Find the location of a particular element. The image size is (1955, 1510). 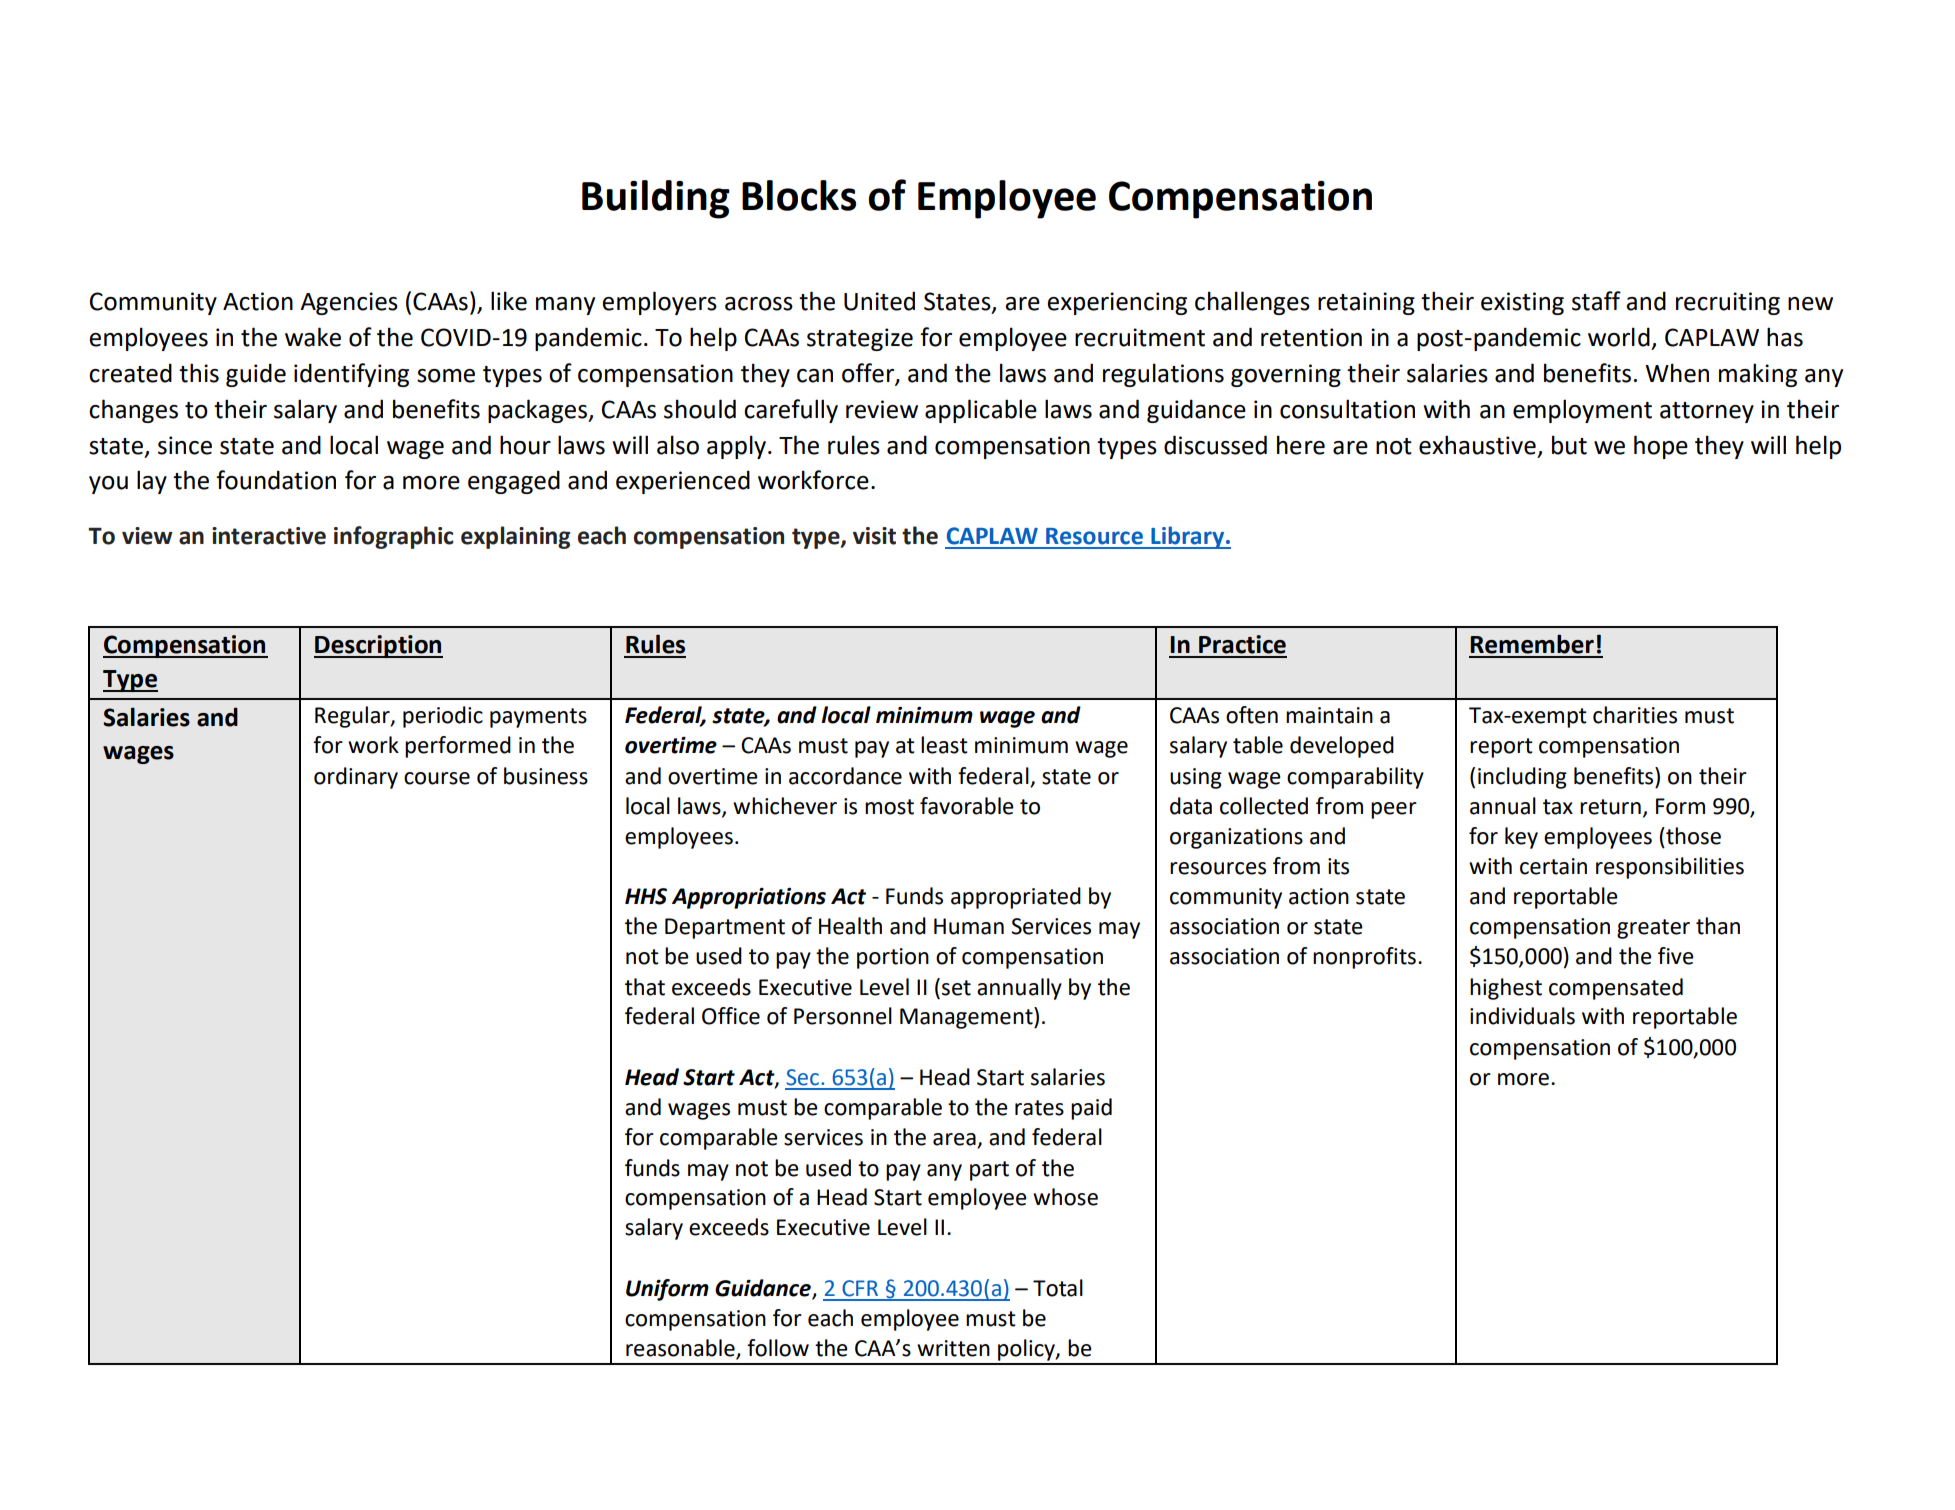

visit is located at coordinates (874, 536).
